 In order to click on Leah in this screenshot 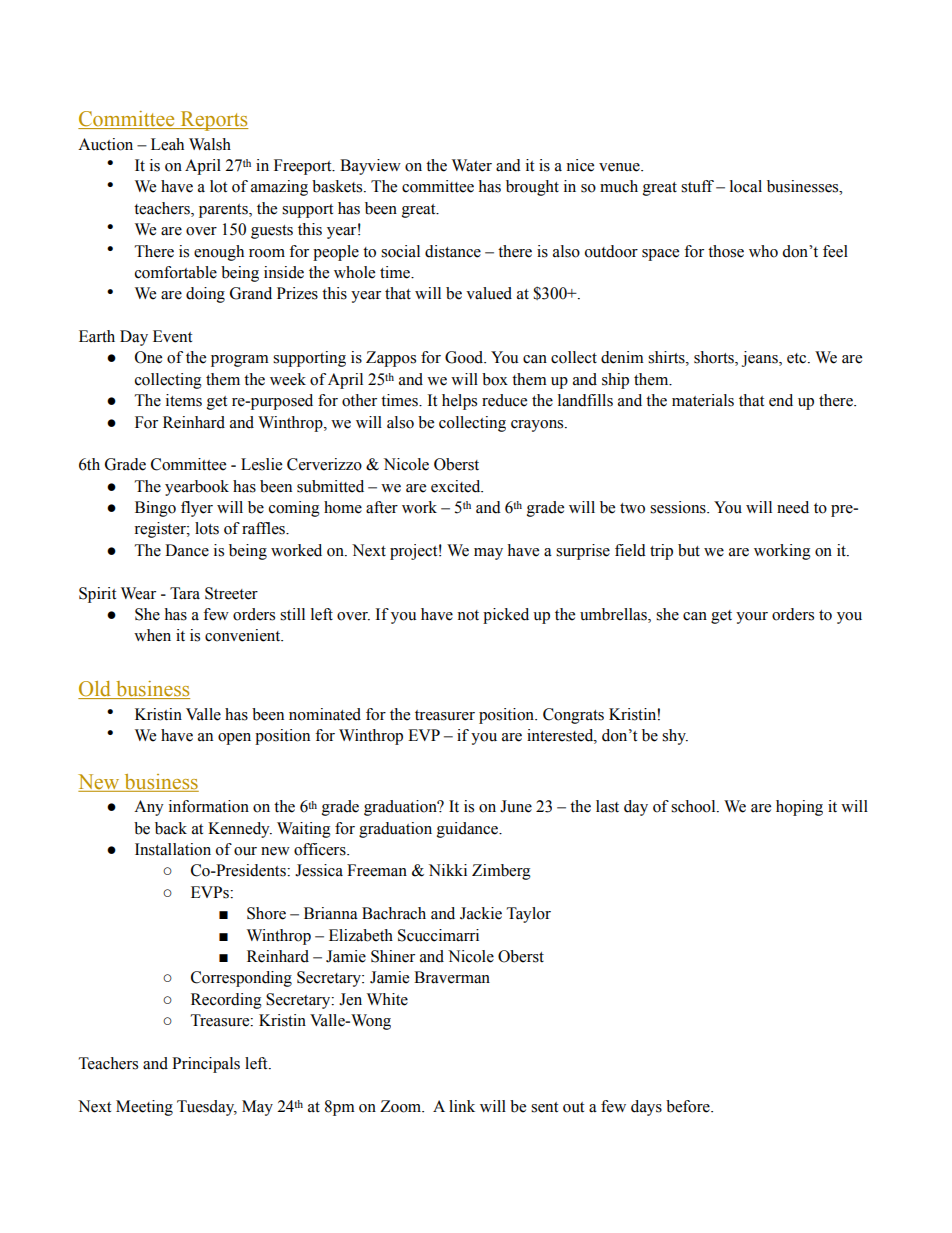, I will do `click(167, 144)`.
